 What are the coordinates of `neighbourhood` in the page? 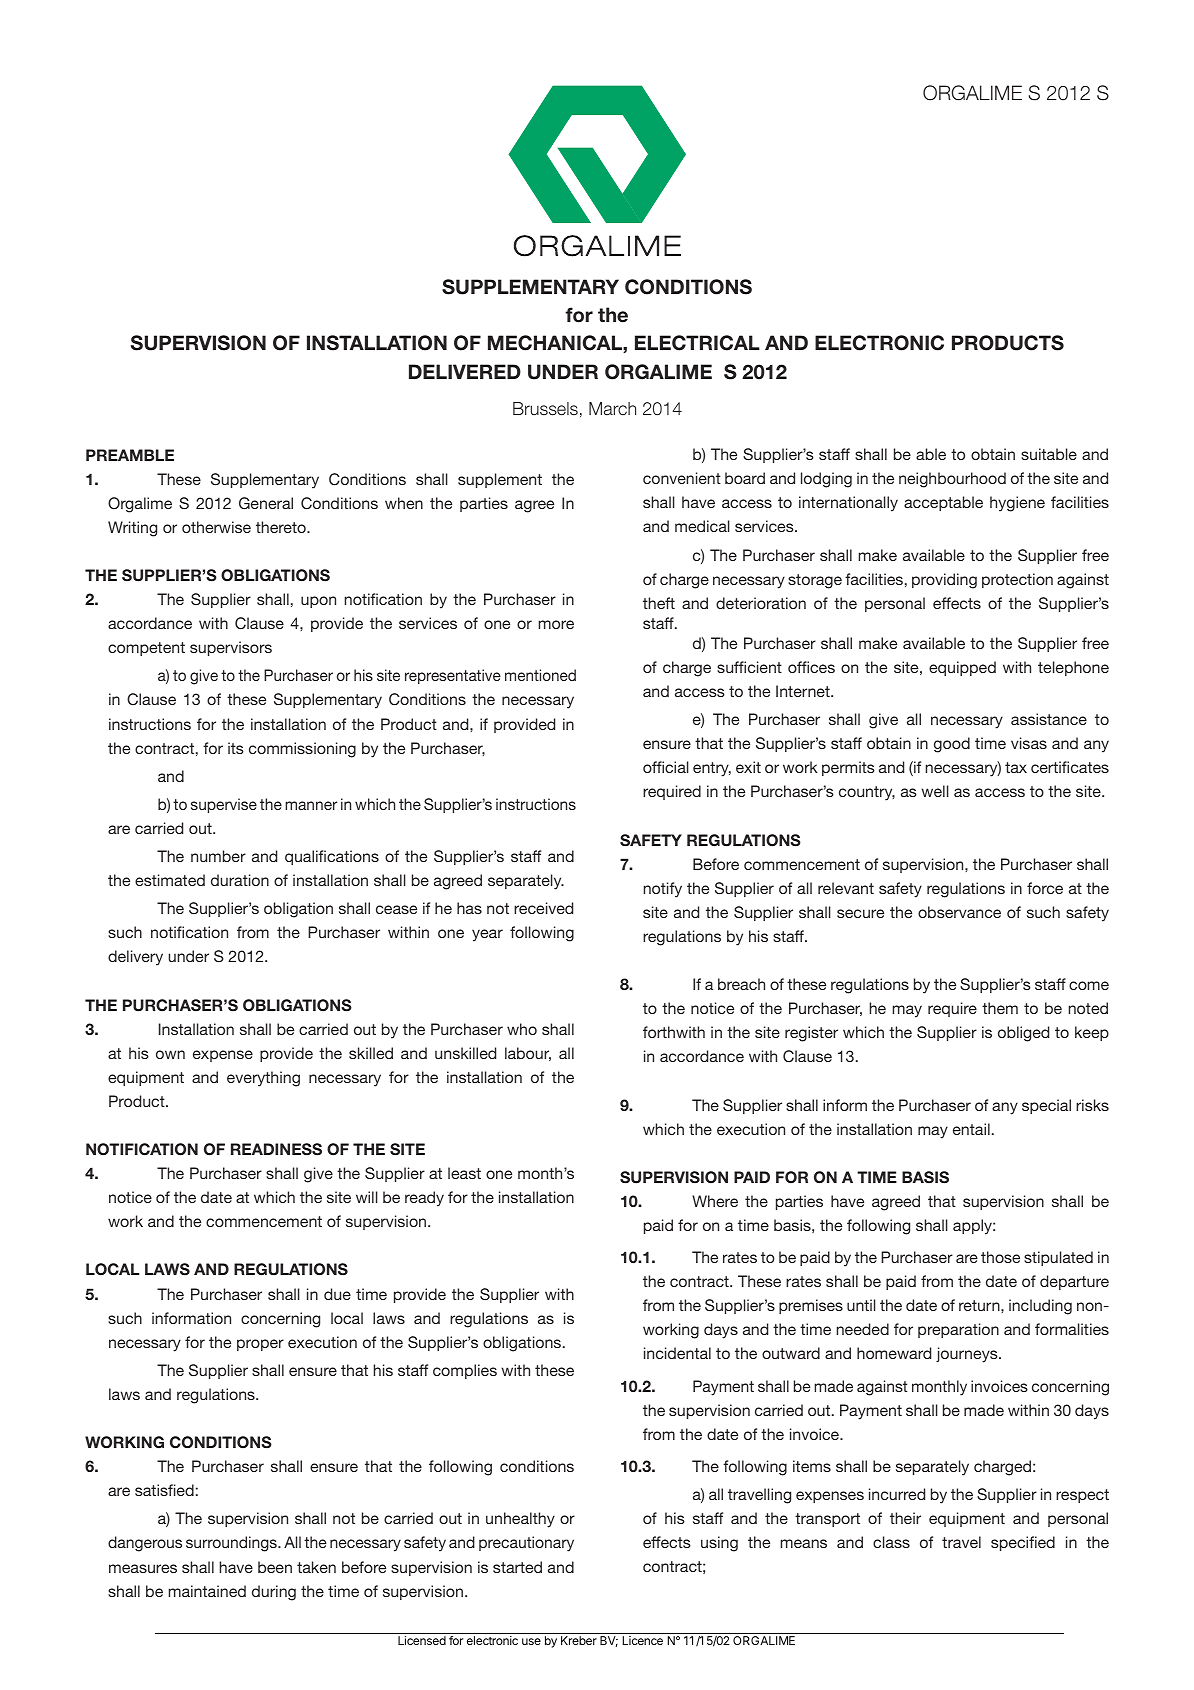 It's located at (952, 480).
